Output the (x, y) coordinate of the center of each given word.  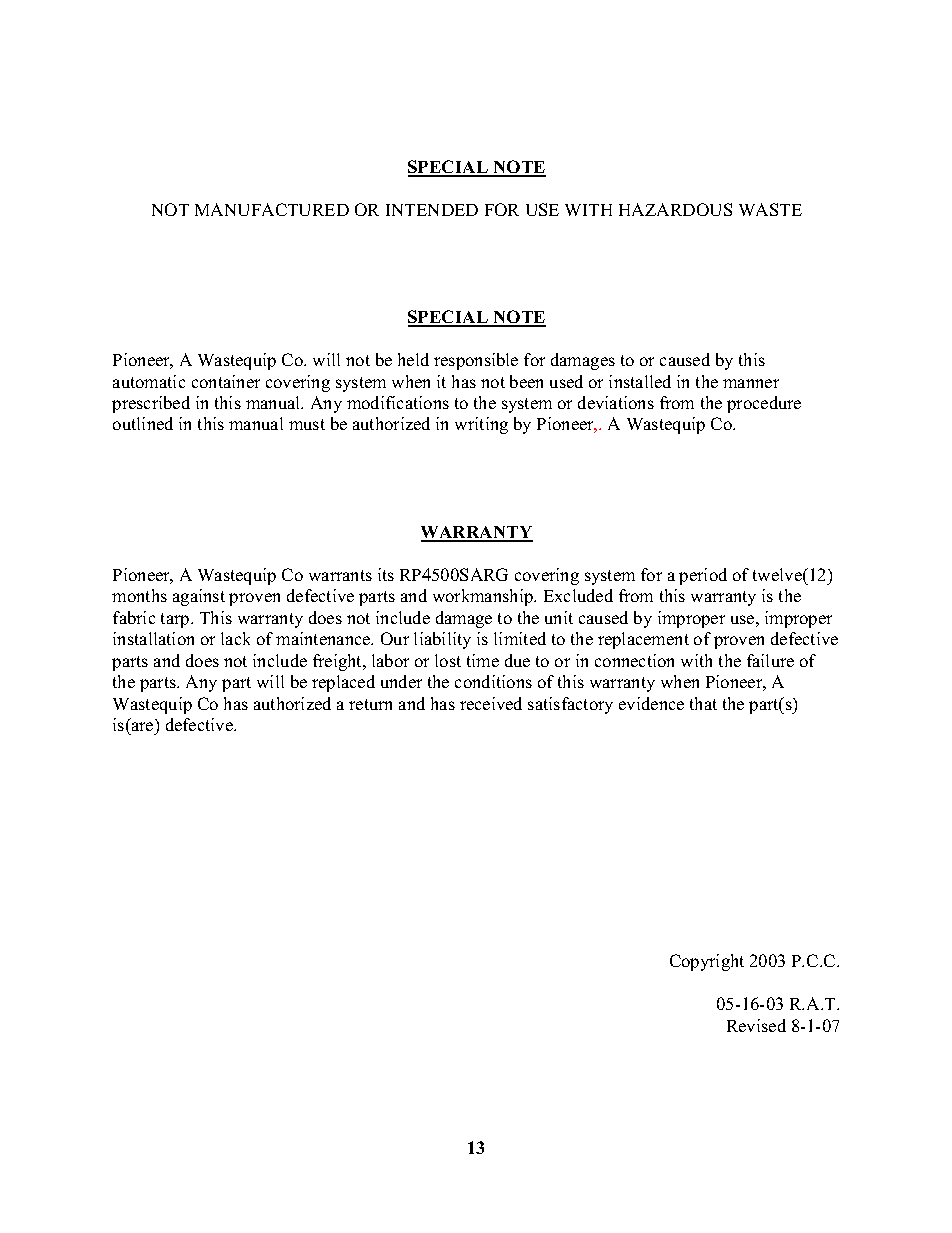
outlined (143, 423)
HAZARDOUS (675, 209)
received (491, 703)
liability (442, 640)
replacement (643, 640)
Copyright (707, 962)
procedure (764, 404)
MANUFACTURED (272, 209)
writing (481, 425)
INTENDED (432, 210)
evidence (651, 703)
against (199, 597)
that (703, 703)
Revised (756, 1025)
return (370, 704)
